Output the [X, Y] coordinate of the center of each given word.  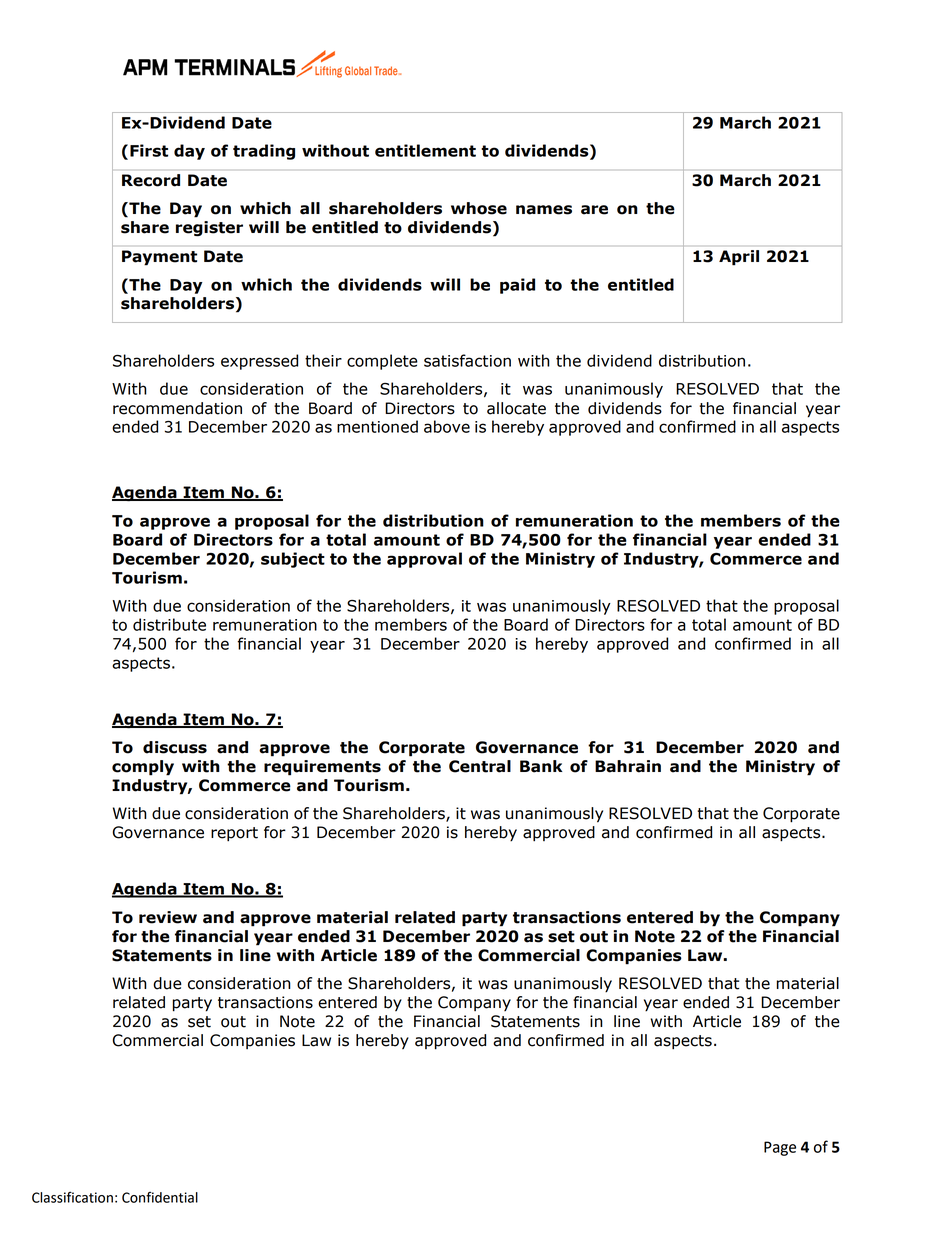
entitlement [425, 150]
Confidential [160, 1197]
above [447, 426]
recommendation [177, 408]
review [168, 917]
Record [151, 180]
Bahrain [628, 766]
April [739, 258]
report [234, 834]
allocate [516, 408]
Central [480, 766]
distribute [169, 624]
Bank [541, 766]
